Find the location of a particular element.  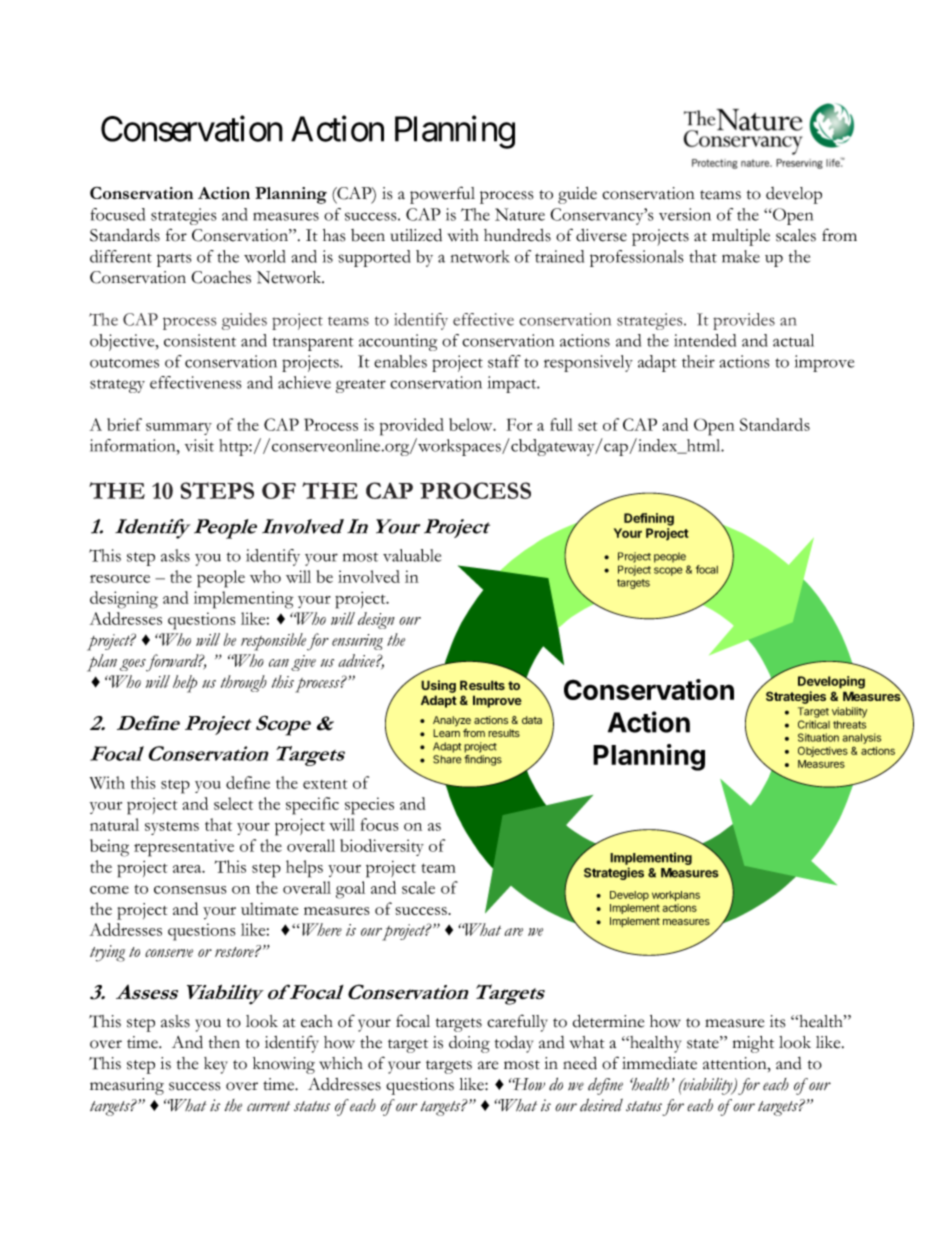

parts is located at coordinates (174, 260).
